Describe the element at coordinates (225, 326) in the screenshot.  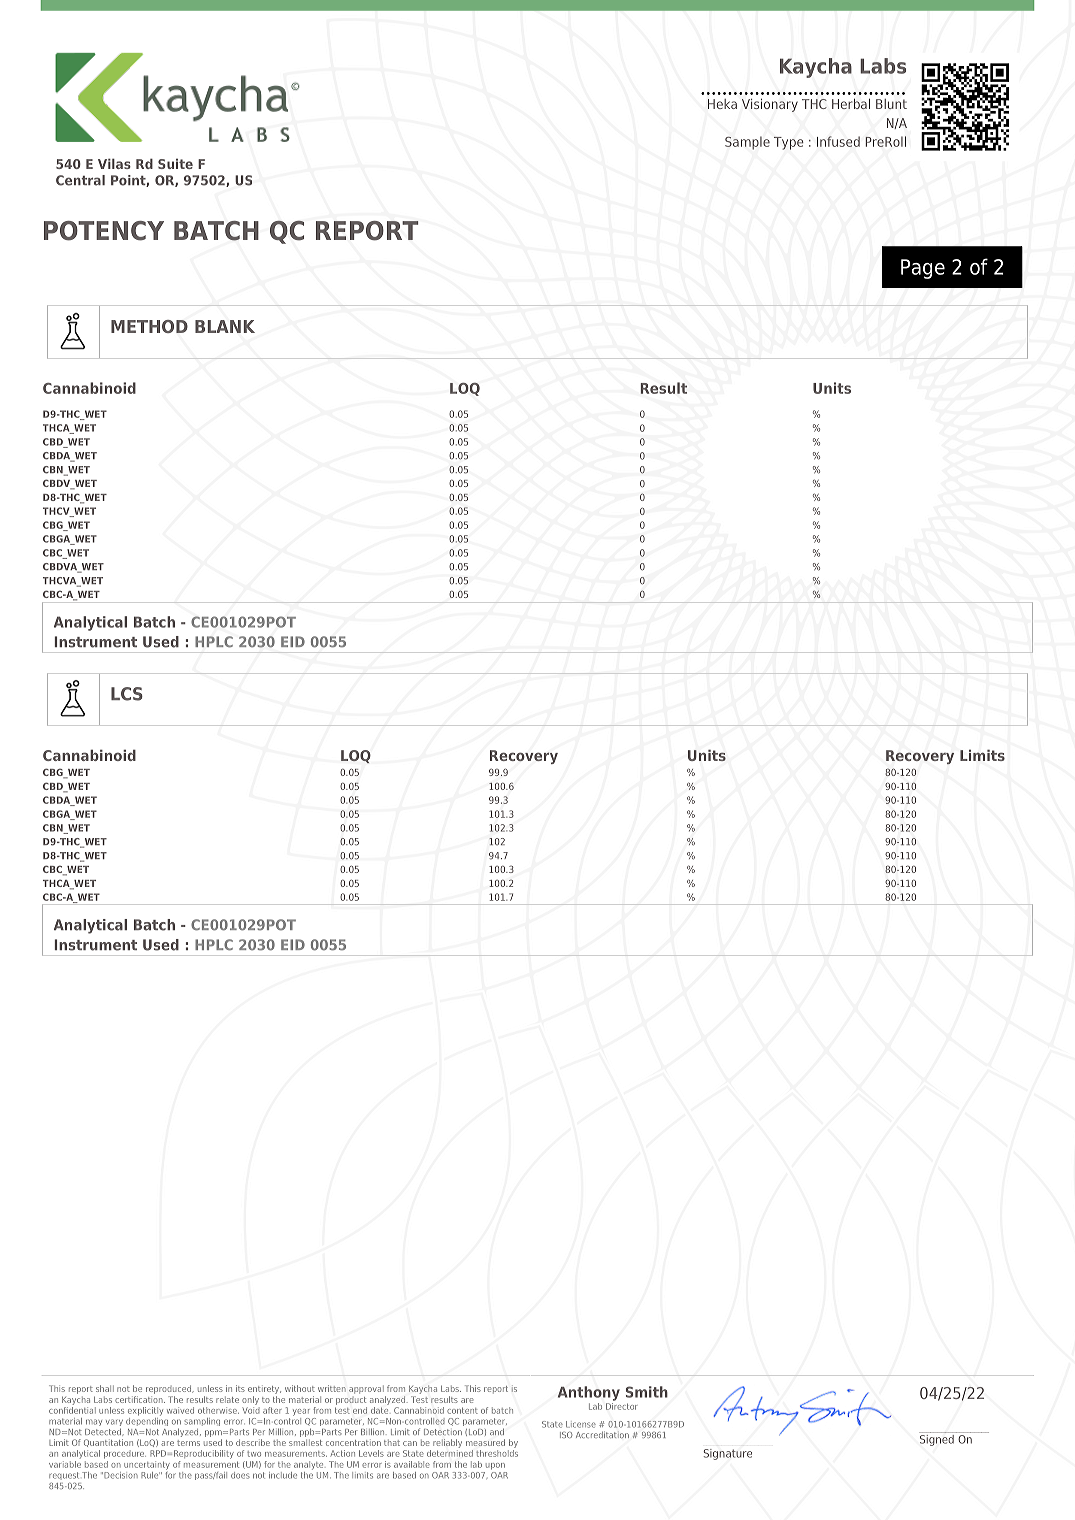
I see `BLANK` at that location.
